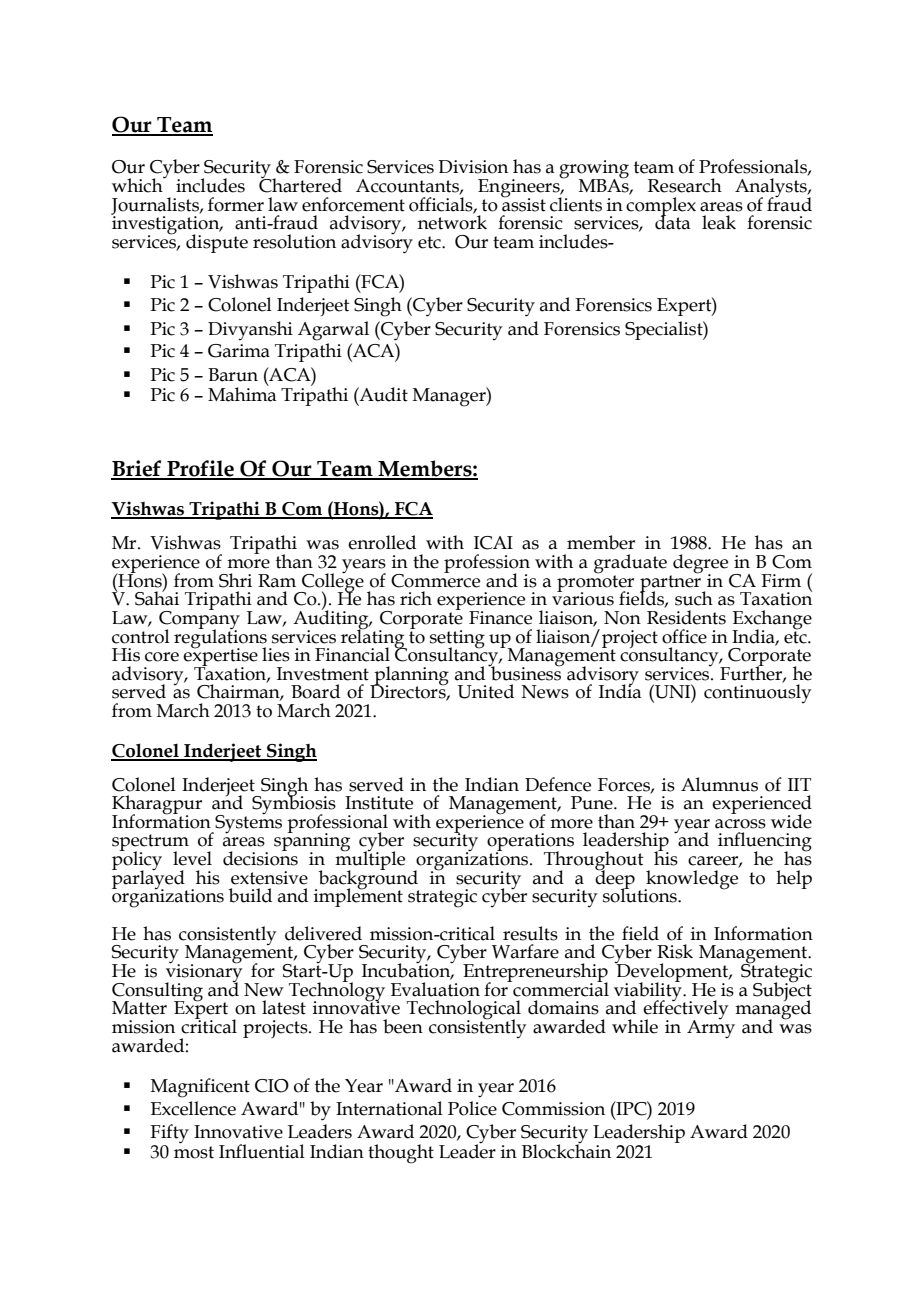  What do you see at coordinates (530, 843) in the screenshot?
I see `operations` at bounding box center [530, 843].
